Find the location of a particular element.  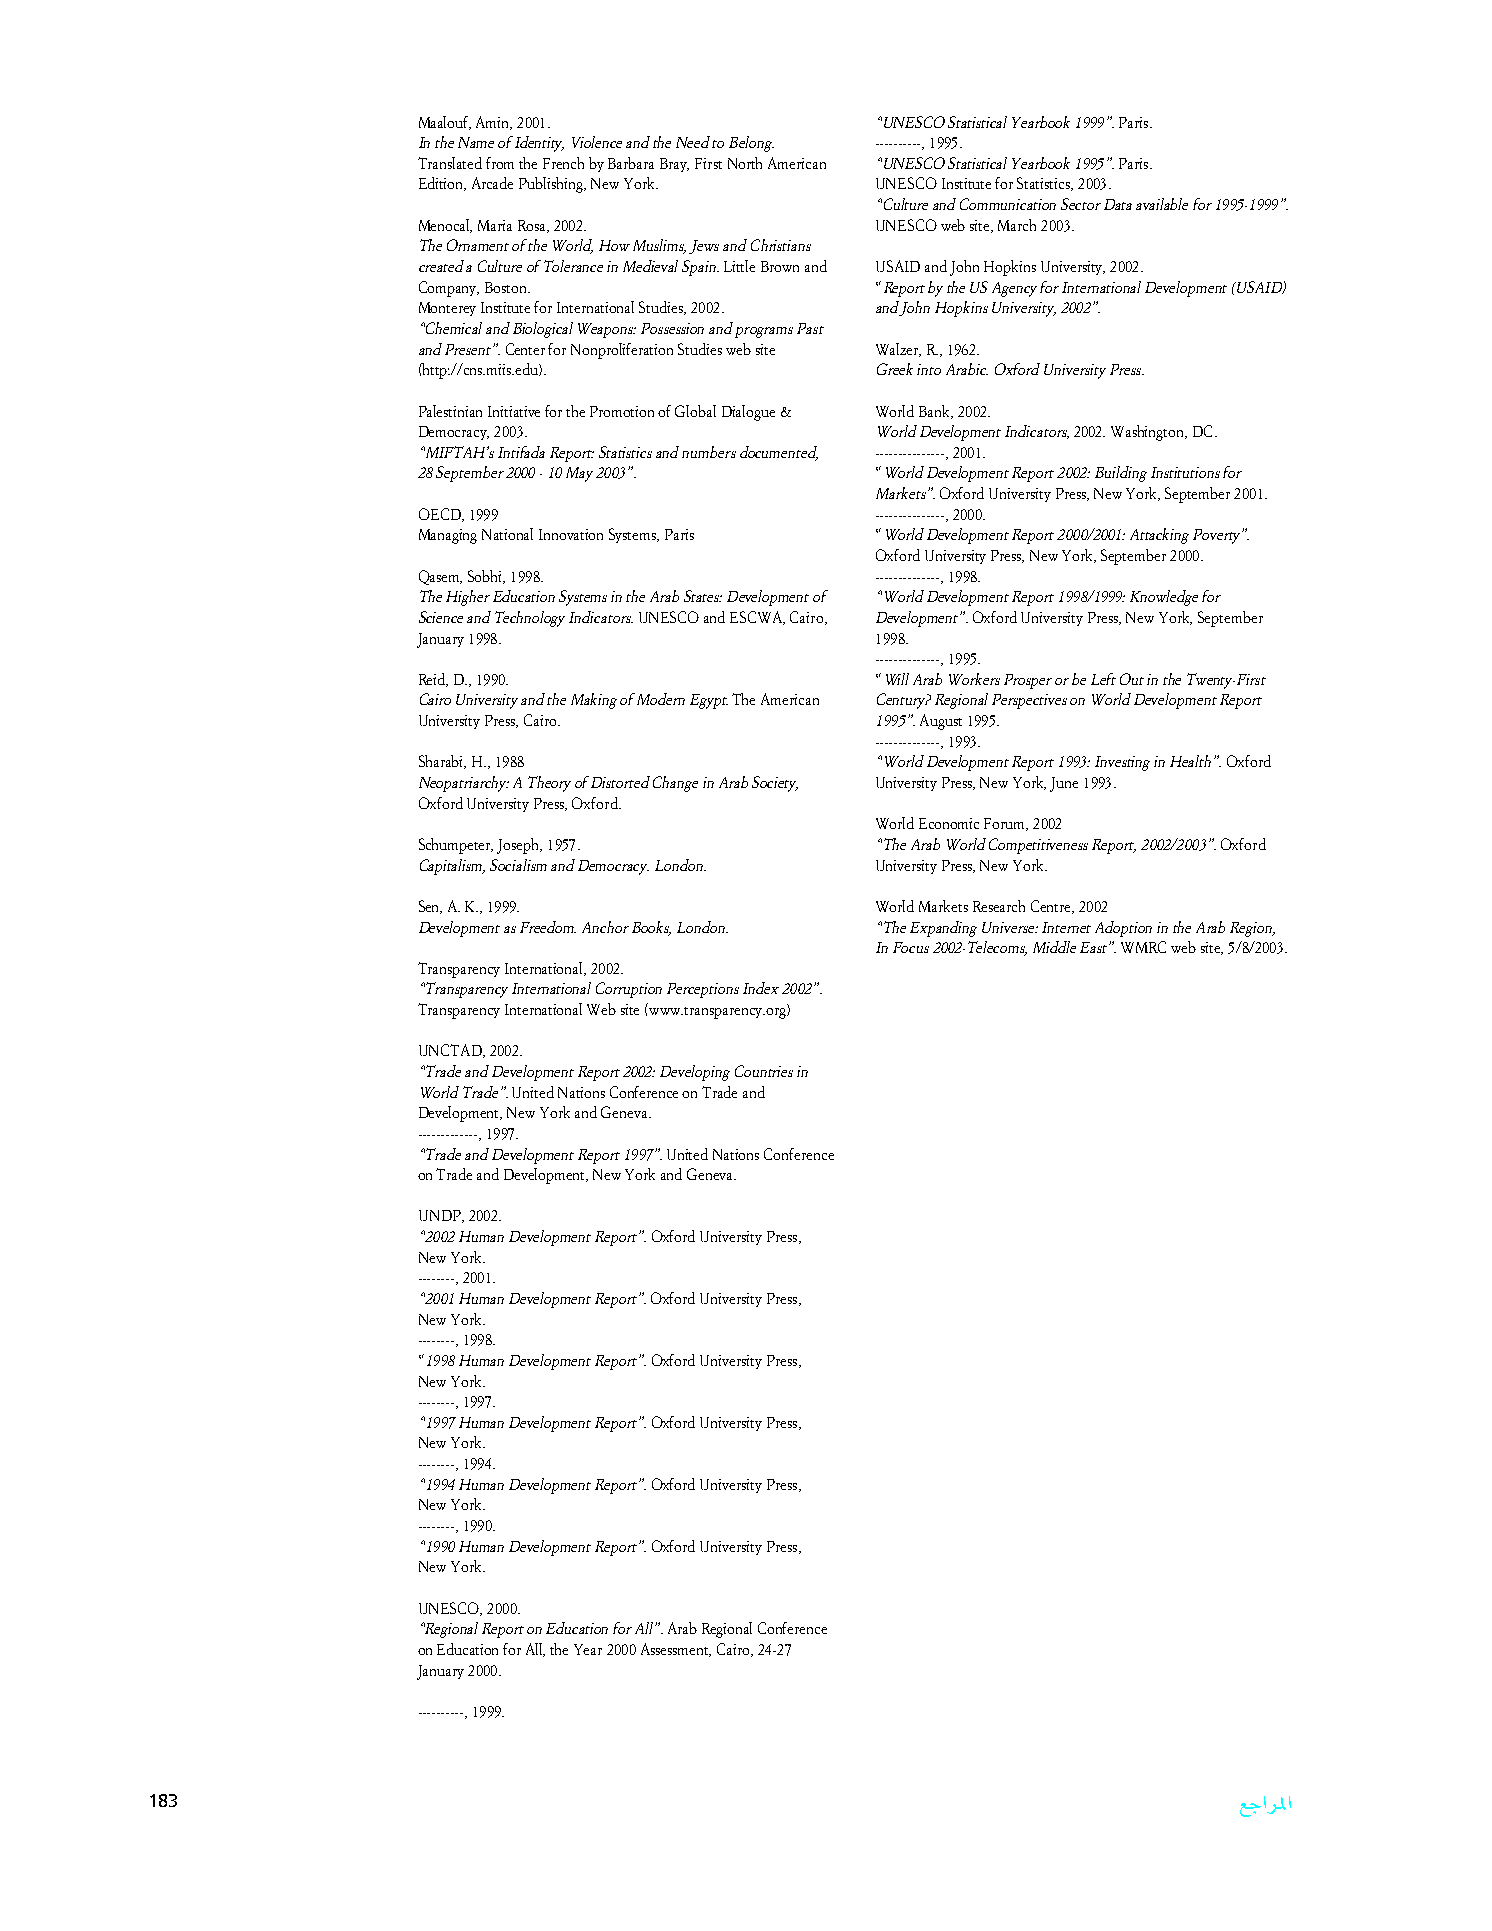

North is located at coordinates (745, 163).
